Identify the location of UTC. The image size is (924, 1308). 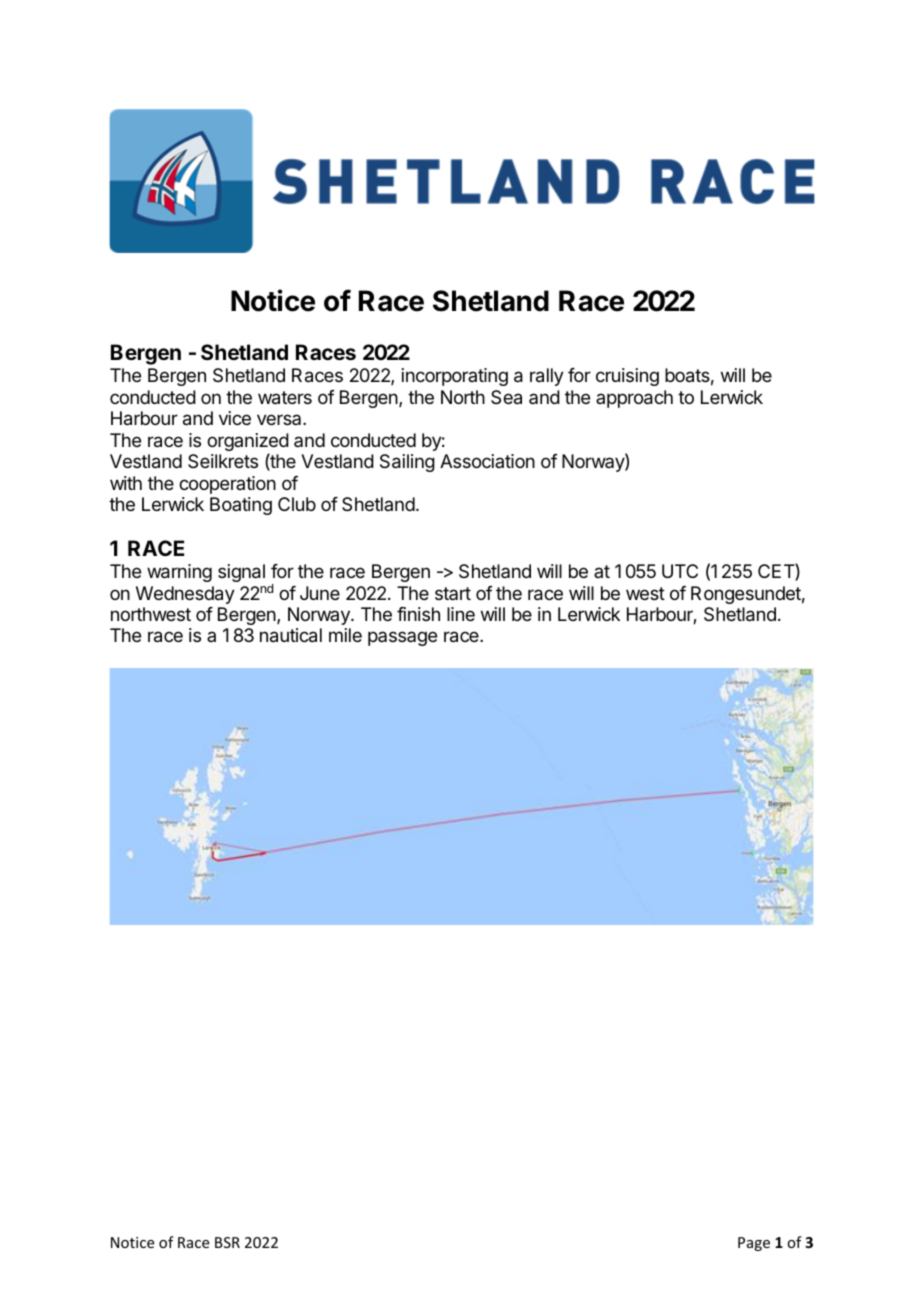
(680, 571).
